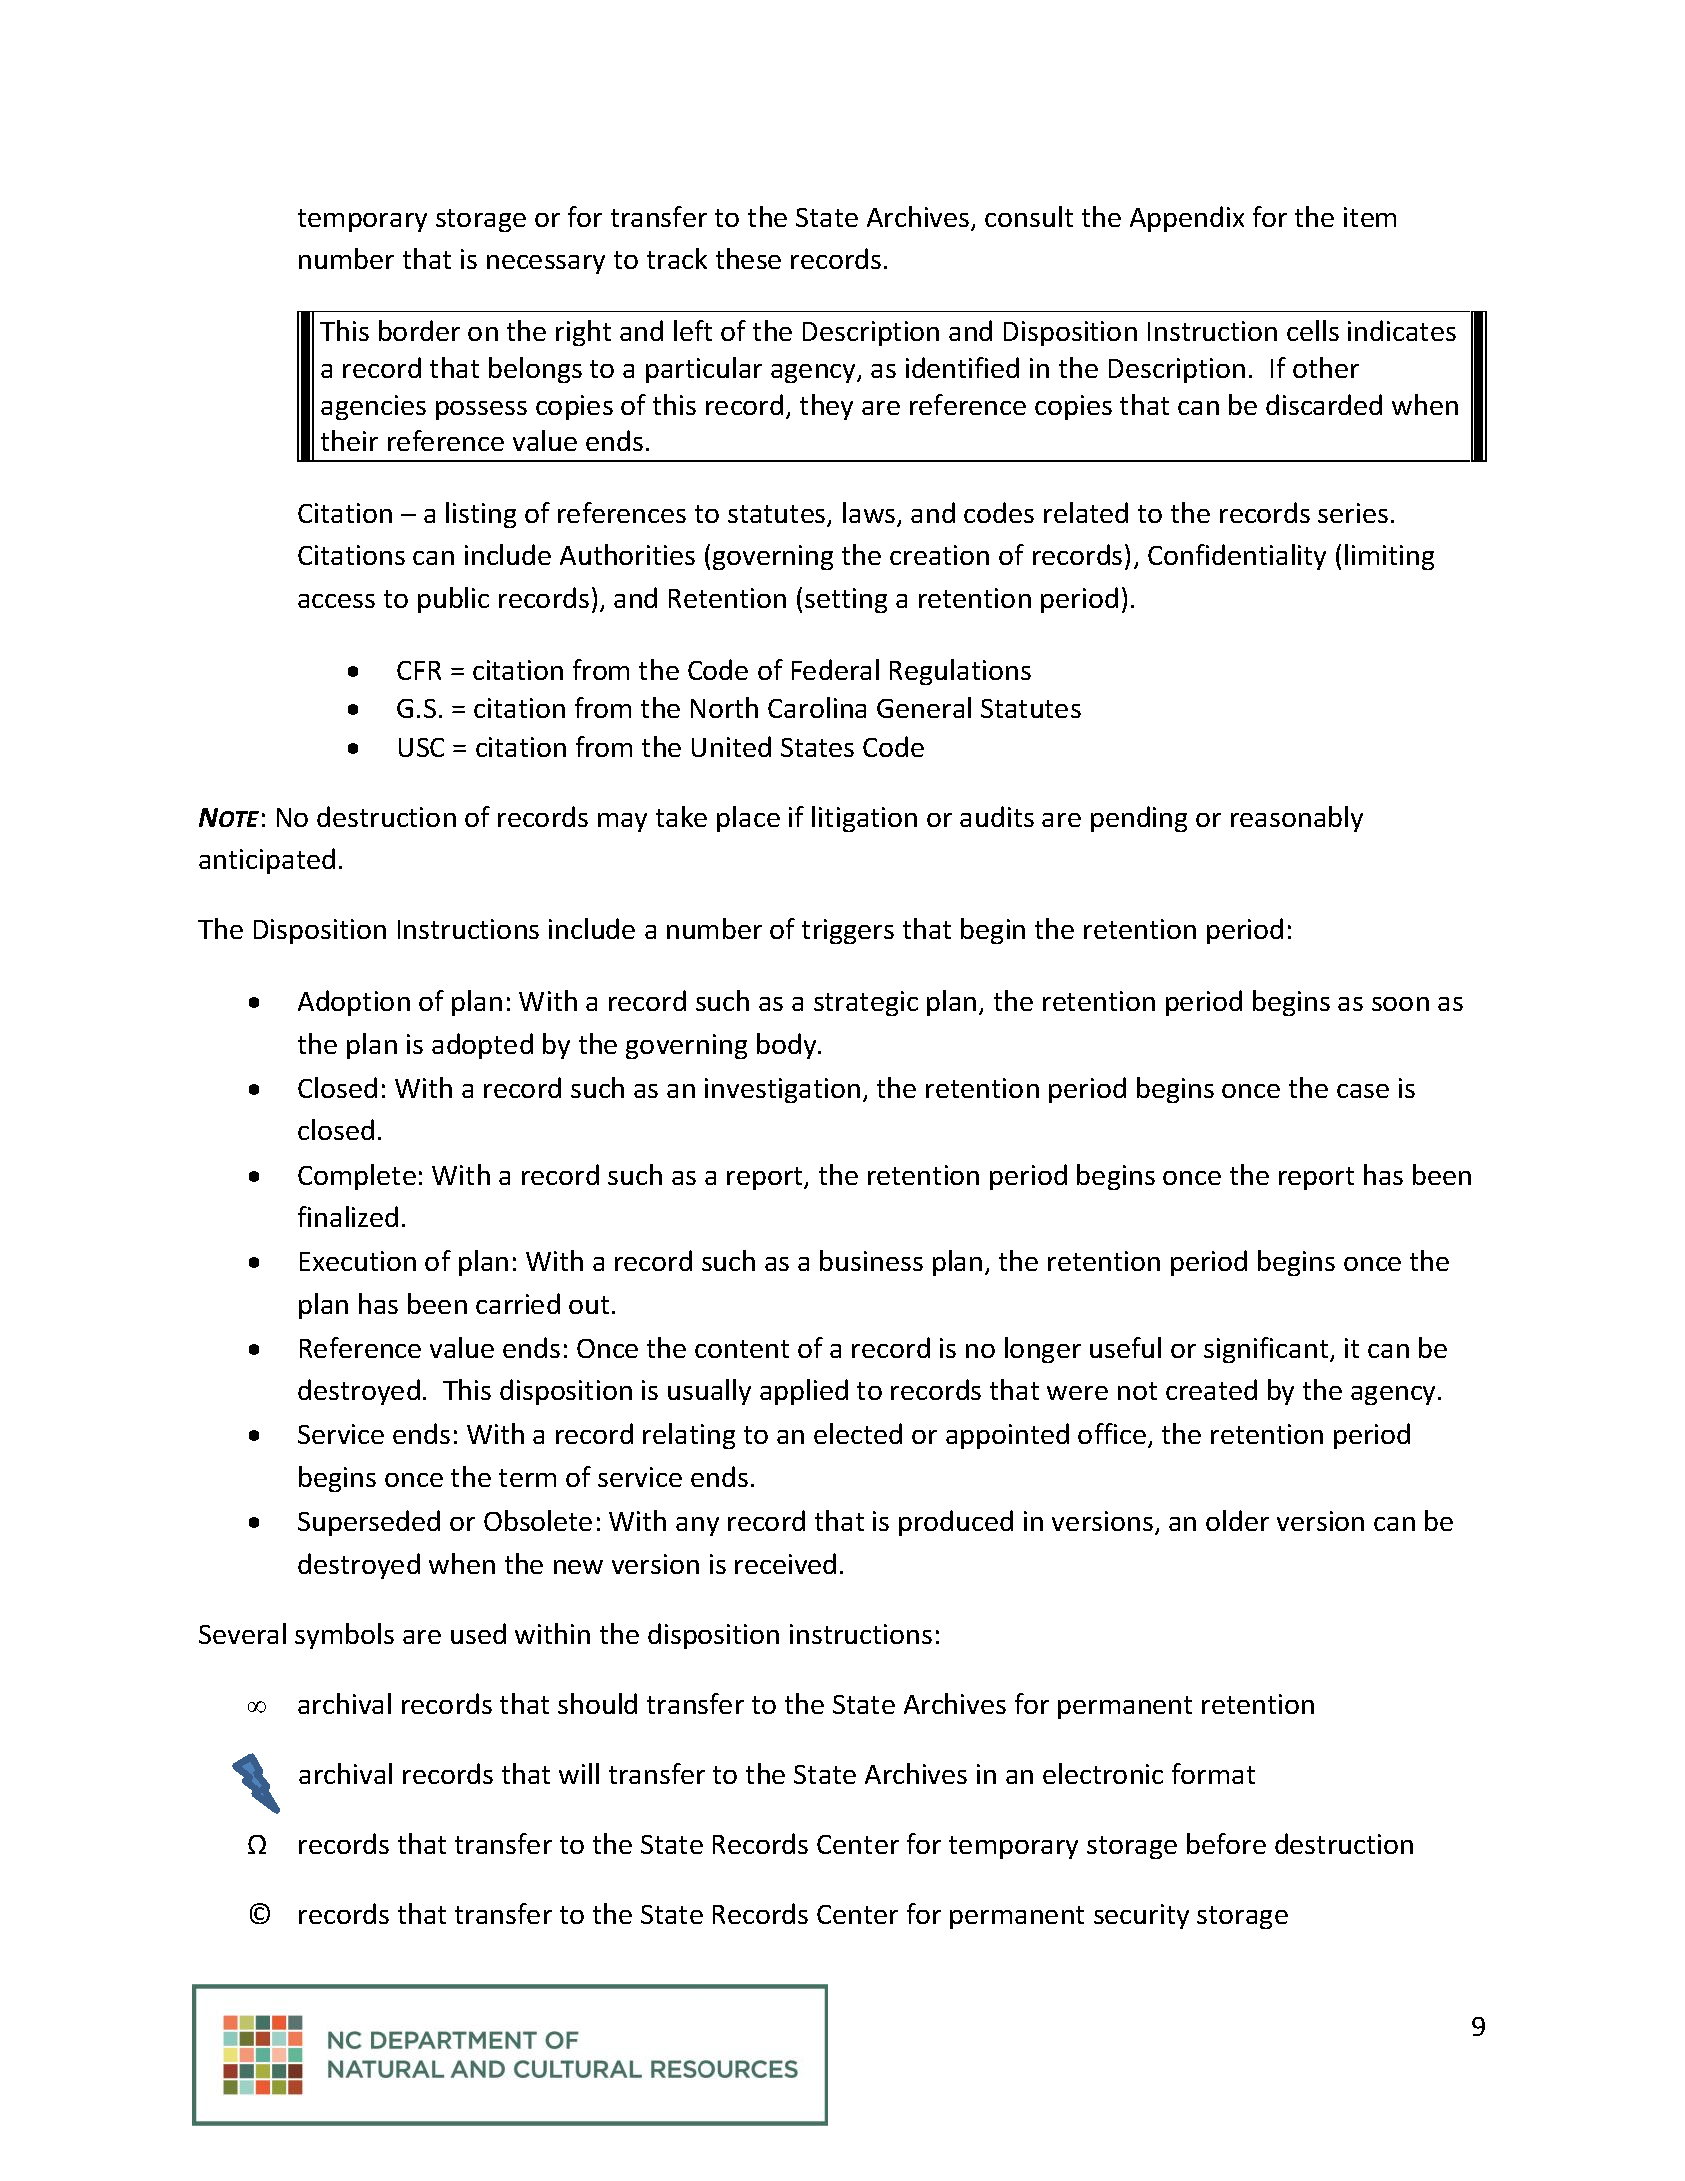 This screenshot has height=2181, width=1685. Describe the element at coordinates (1226, 1843) in the screenshot. I see `before` at that location.
